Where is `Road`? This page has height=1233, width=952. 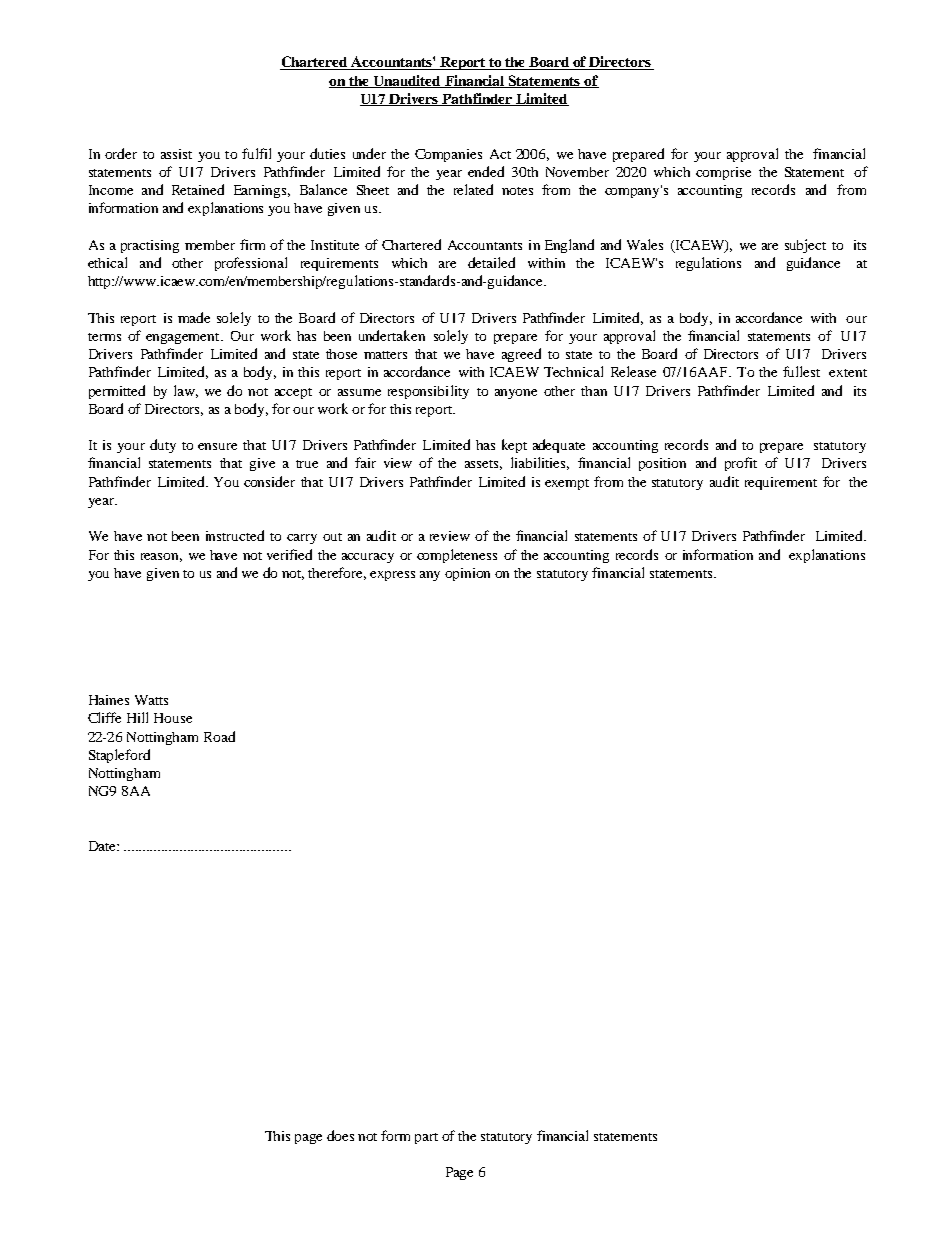 Road is located at coordinates (219, 736).
